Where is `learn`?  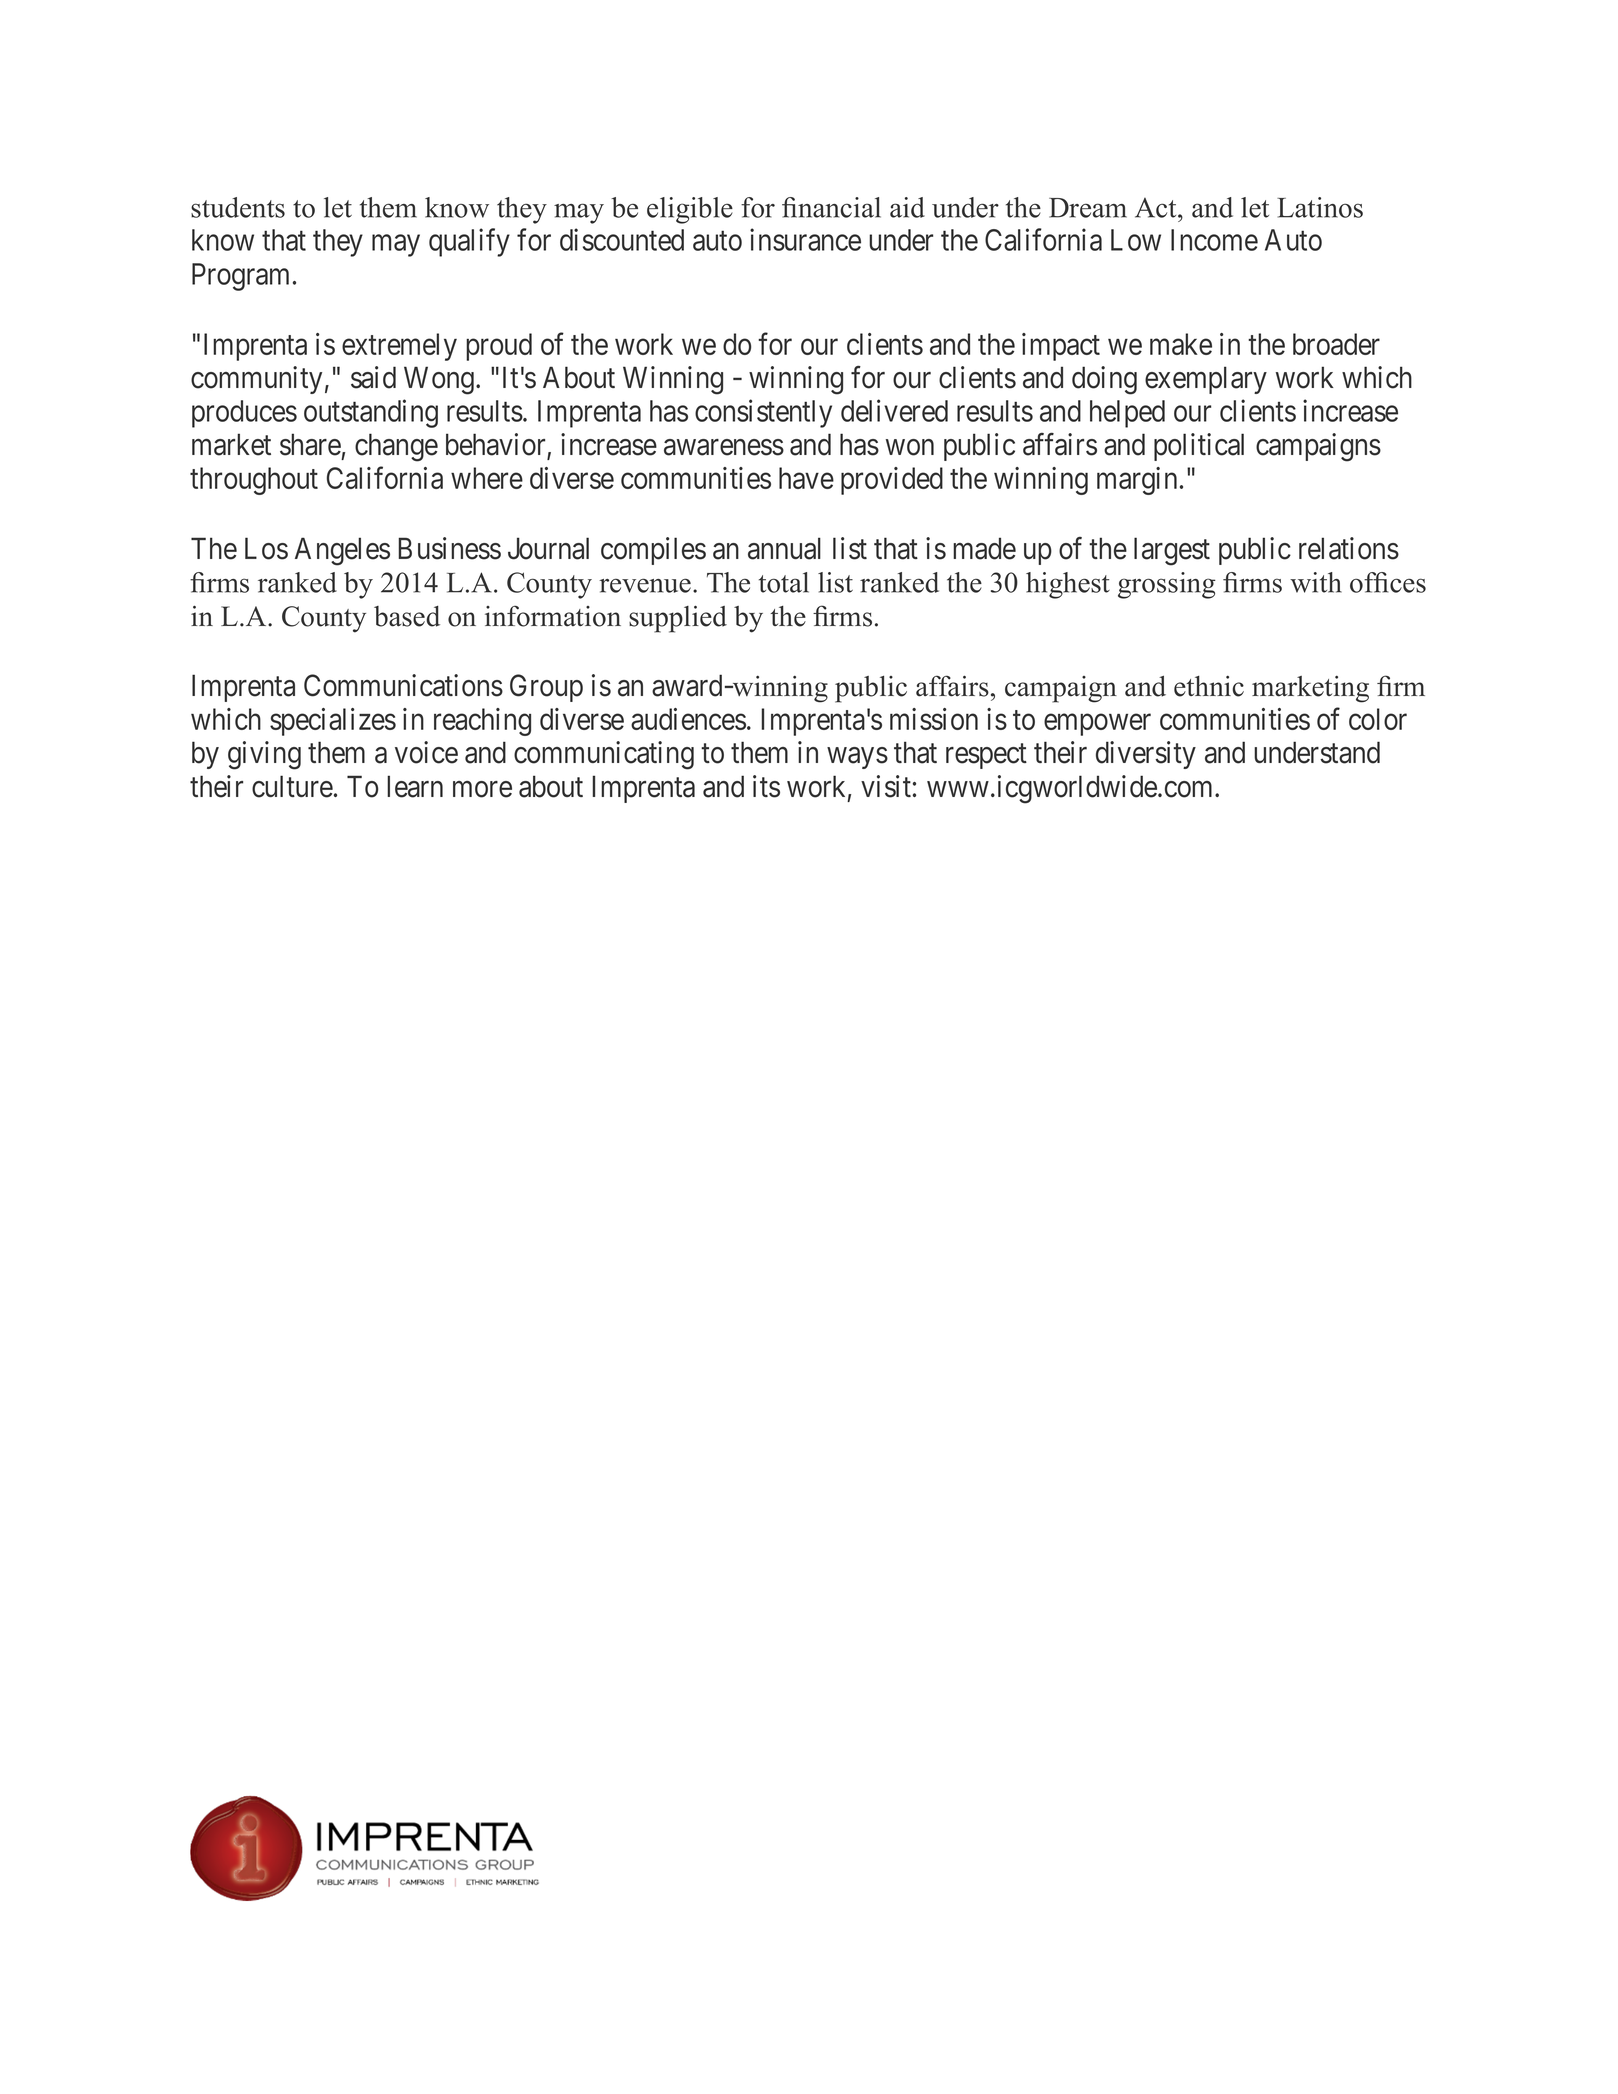 learn is located at coordinates (415, 786).
